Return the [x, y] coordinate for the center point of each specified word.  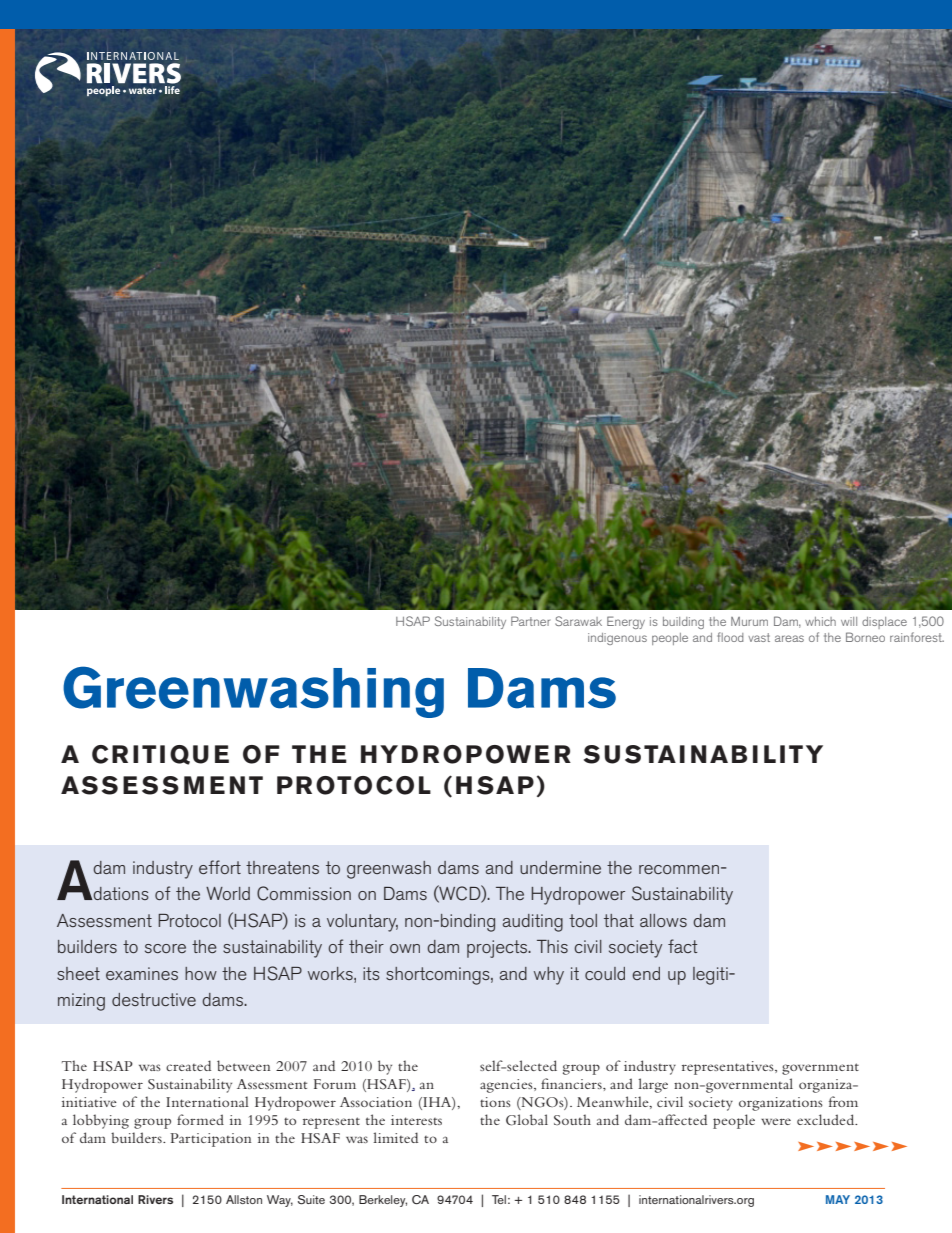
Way [280, 1201]
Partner [530, 621]
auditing [533, 923]
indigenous [617, 639]
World [228, 893]
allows [663, 920]
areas [789, 638]
